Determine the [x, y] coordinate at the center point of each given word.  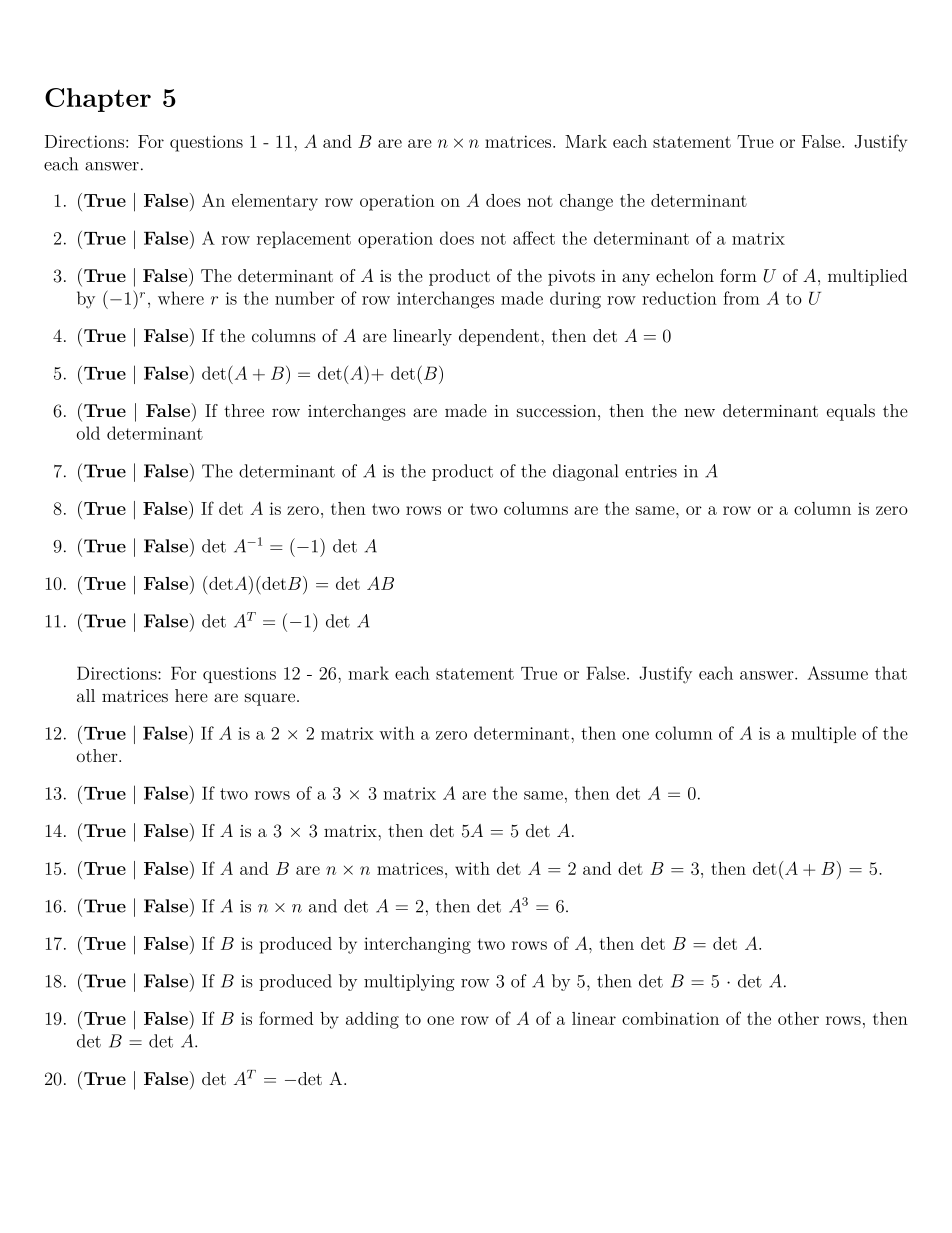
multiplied [867, 277]
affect [534, 238]
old [88, 433]
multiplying [409, 982]
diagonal [585, 472]
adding [372, 1020]
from [741, 298]
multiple [823, 734]
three [244, 410]
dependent [500, 337]
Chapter [98, 100]
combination [670, 1018]
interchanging [417, 945]
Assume [837, 673]
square [270, 699]
